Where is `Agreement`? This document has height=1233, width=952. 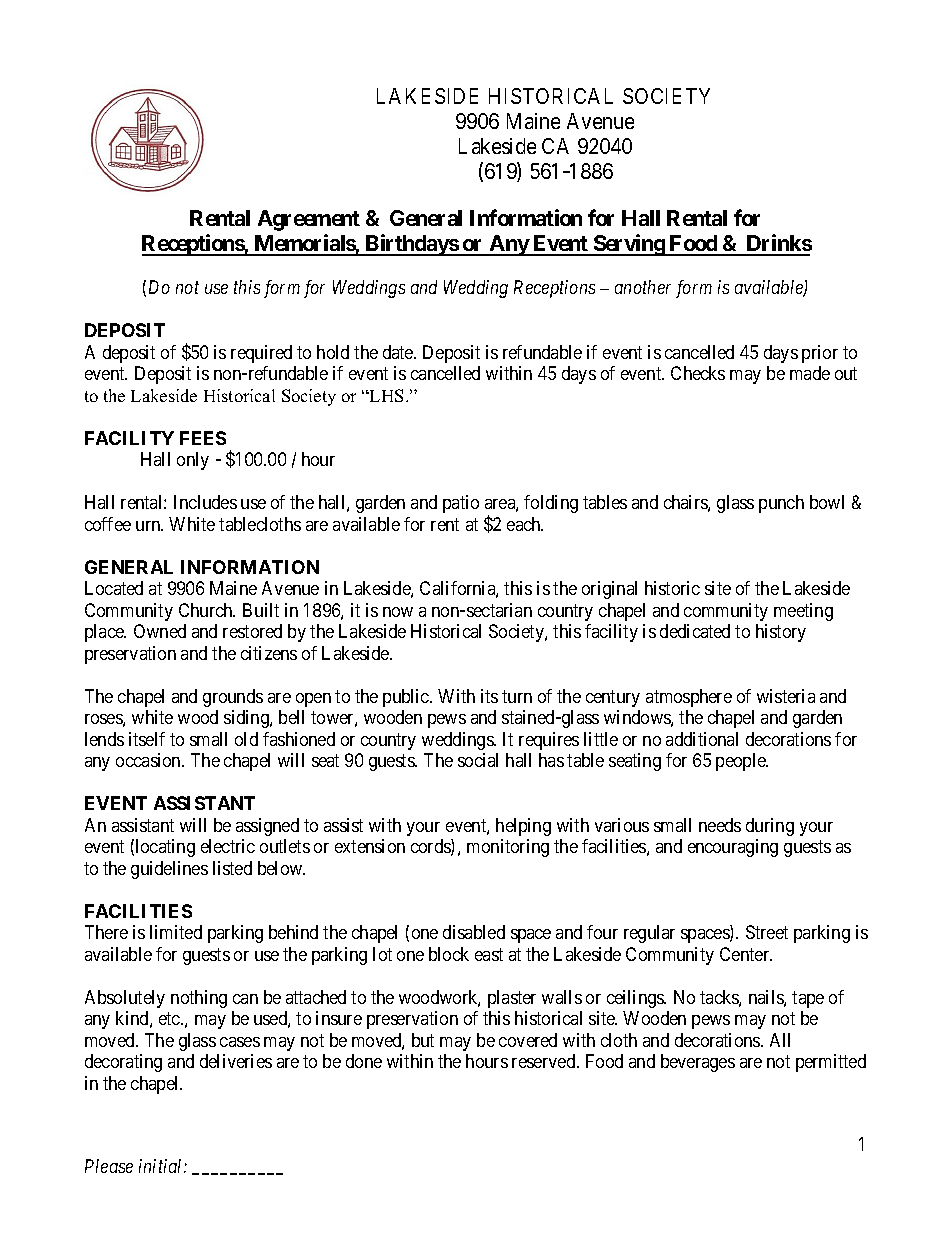 Agreement is located at coordinates (309, 220).
